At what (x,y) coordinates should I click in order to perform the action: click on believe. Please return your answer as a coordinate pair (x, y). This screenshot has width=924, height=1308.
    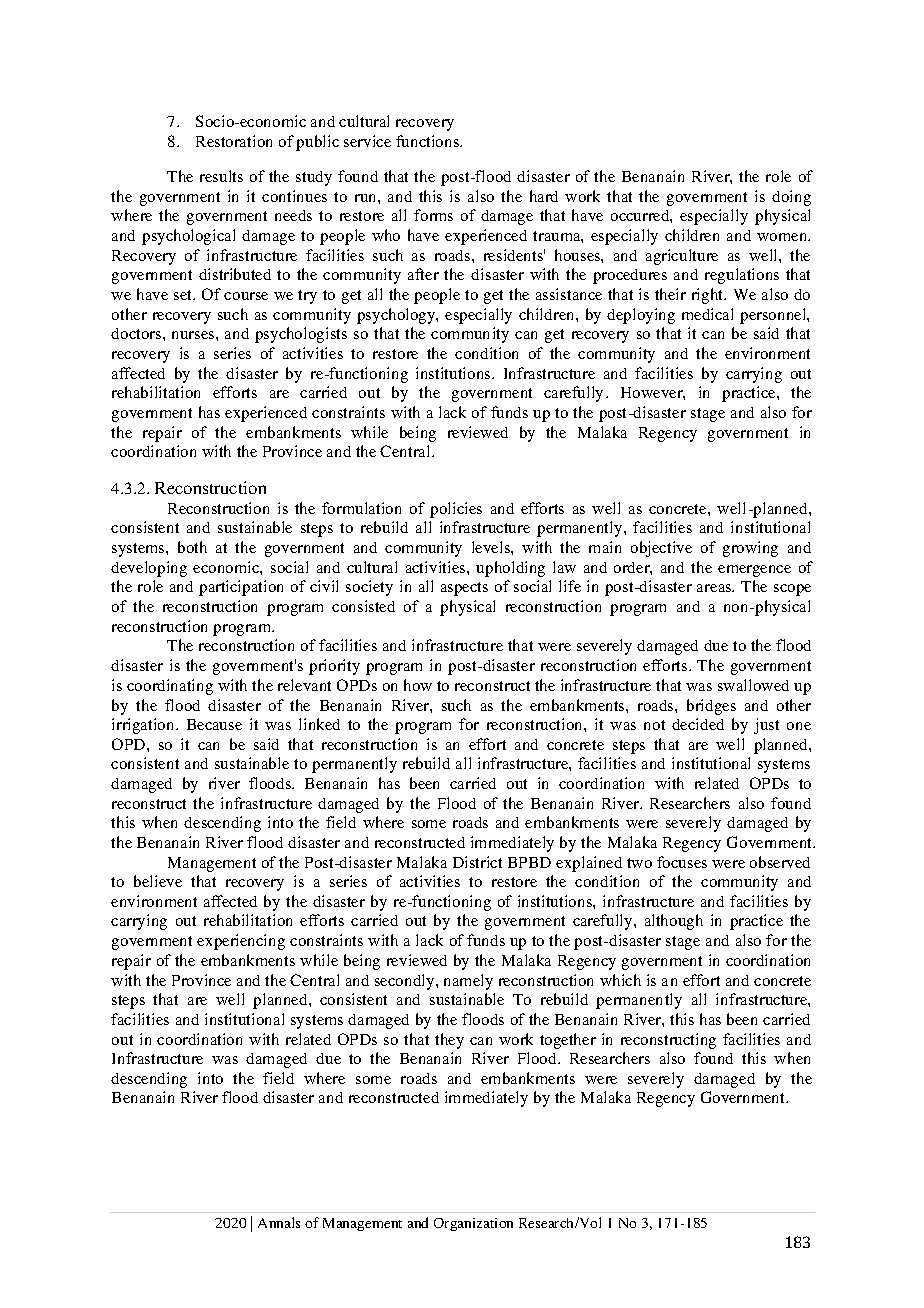
    Looking at the image, I should click on (158, 881).
